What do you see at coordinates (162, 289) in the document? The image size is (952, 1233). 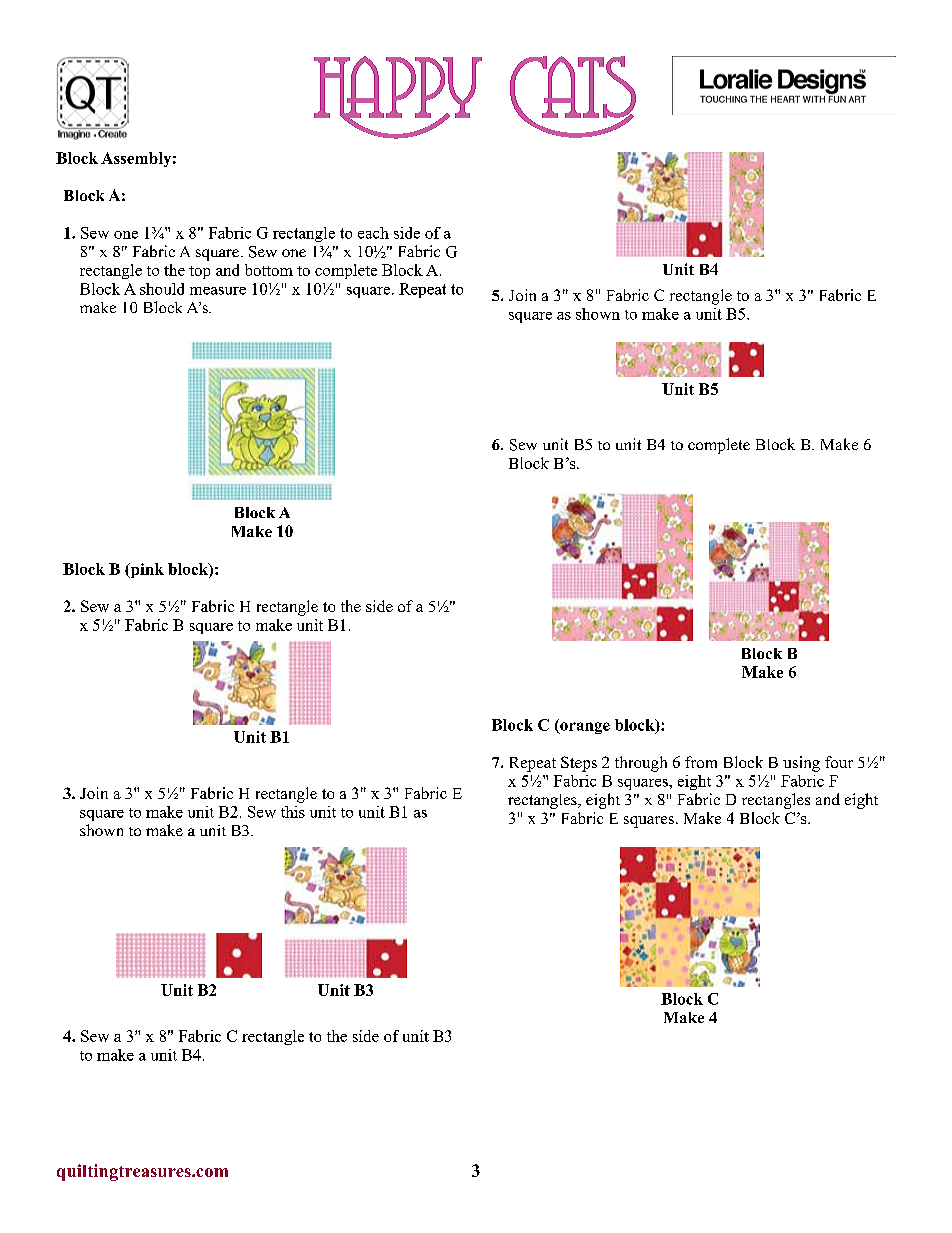 I see `should` at bounding box center [162, 289].
